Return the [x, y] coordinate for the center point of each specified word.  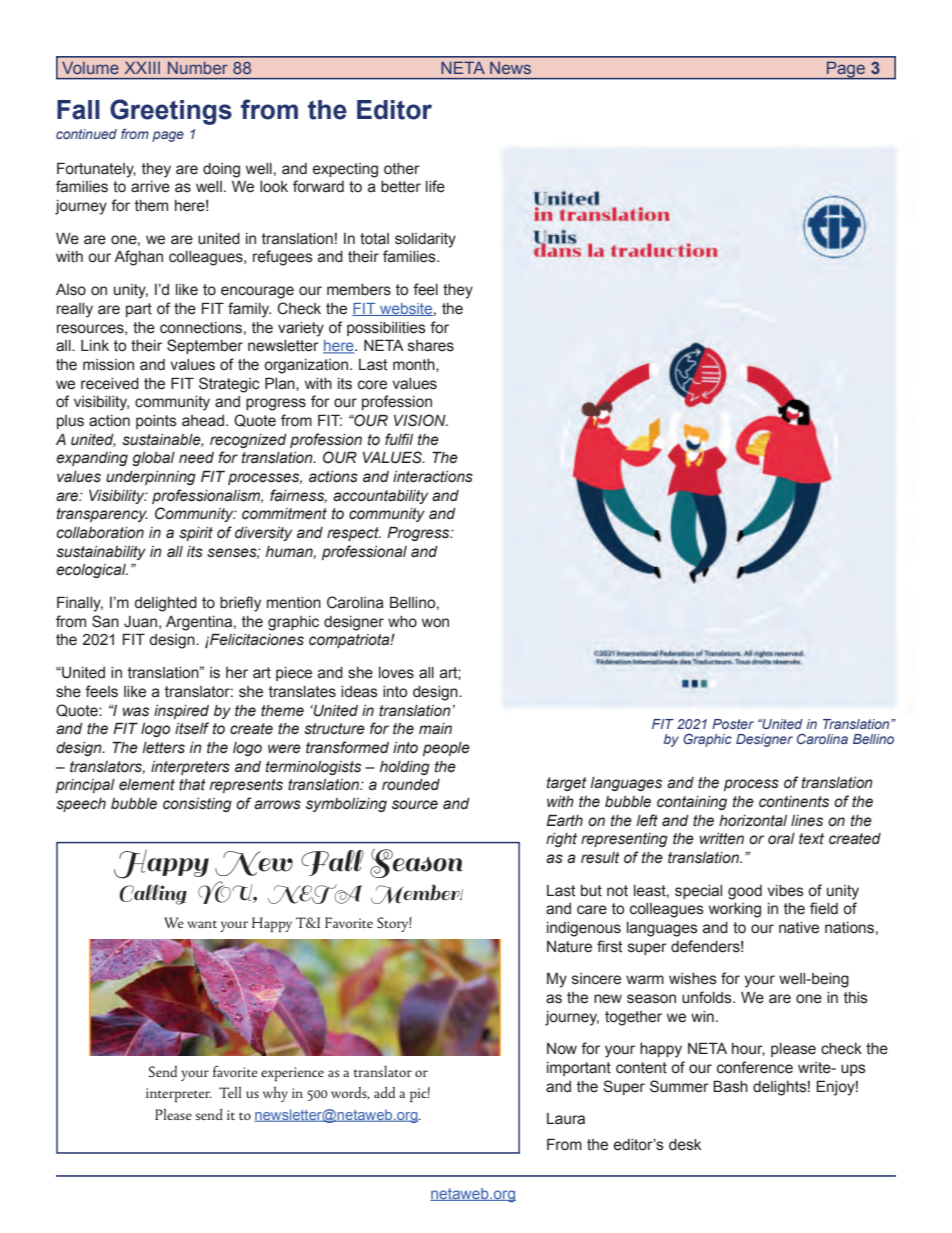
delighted [165, 604]
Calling [153, 894]
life [435, 186]
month [415, 365]
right [561, 840]
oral [781, 839]
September [205, 346]
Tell [230, 1092]
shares [431, 346]
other [402, 169]
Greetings [171, 112]
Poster [733, 724]
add [384, 1092]
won [435, 623]
